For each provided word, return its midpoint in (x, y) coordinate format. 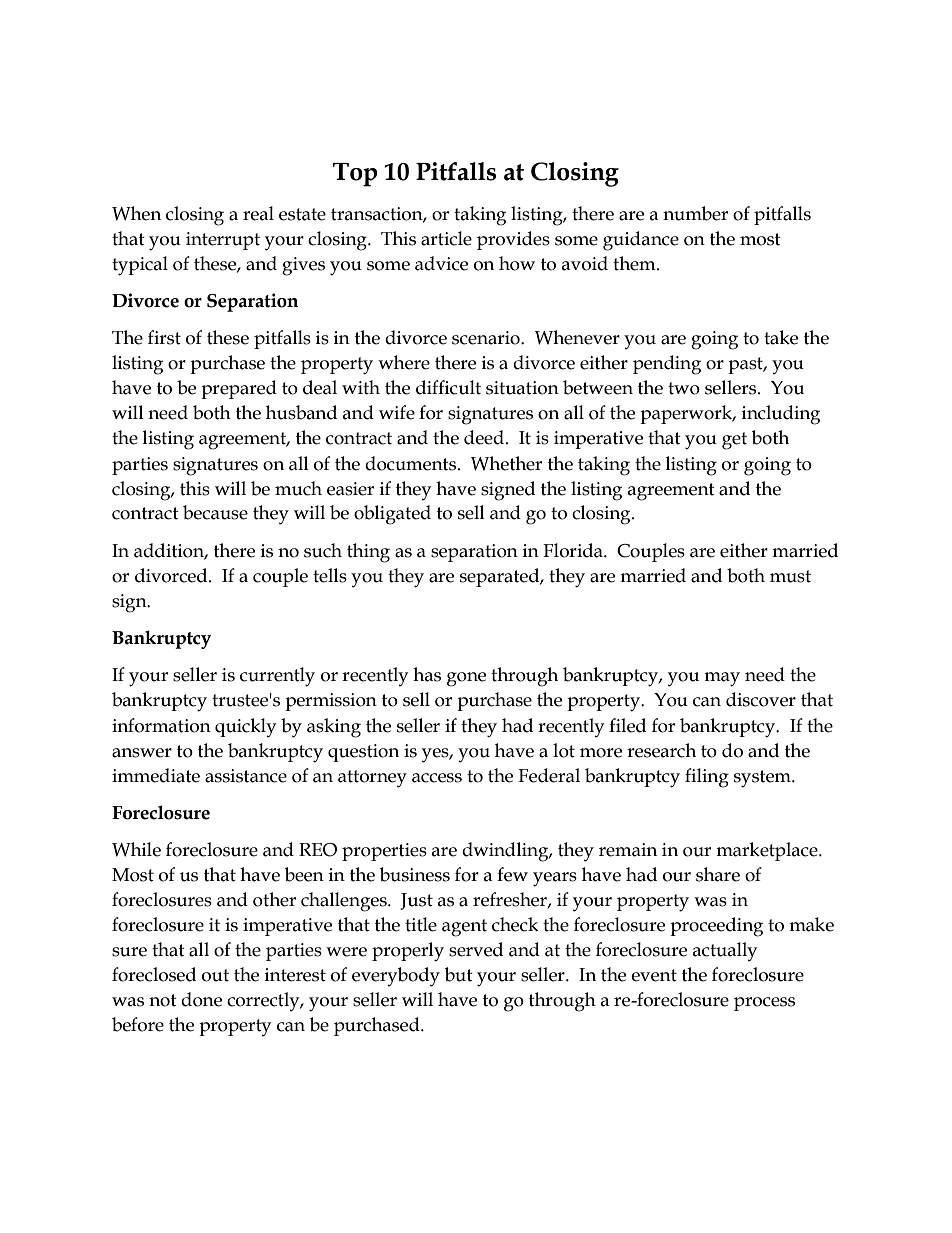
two (684, 388)
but (459, 974)
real (258, 213)
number (695, 213)
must (790, 576)
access (437, 778)
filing (707, 778)
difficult (448, 387)
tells (330, 575)
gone (466, 679)
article (446, 238)
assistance (246, 776)
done (201, 999)
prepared (239, 389)
